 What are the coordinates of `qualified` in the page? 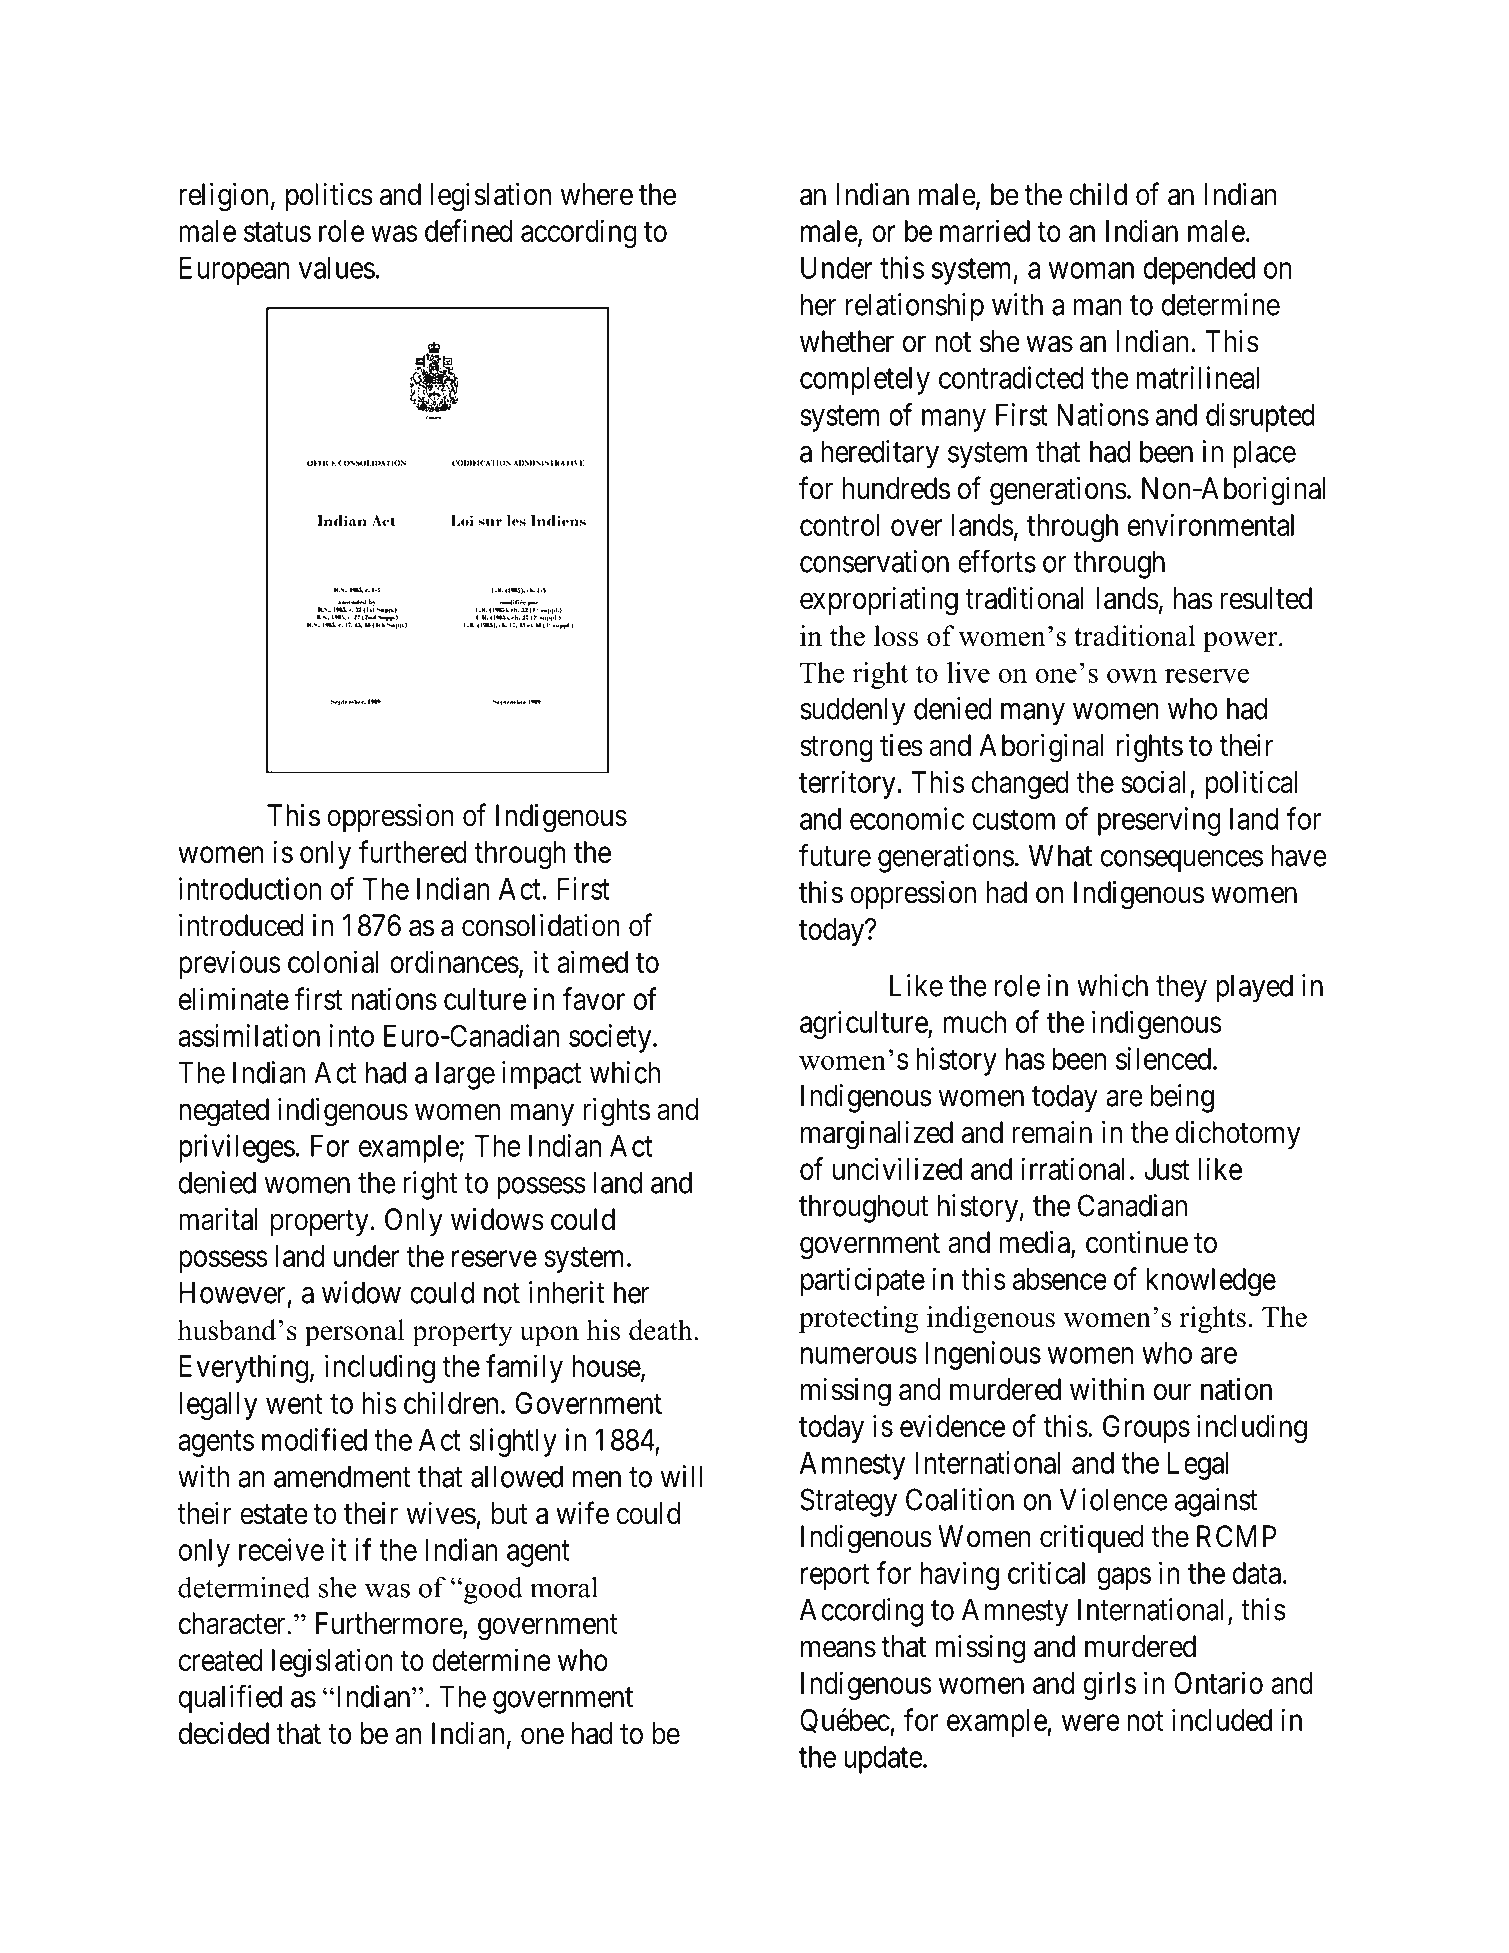 It's located at (230, 1699).
